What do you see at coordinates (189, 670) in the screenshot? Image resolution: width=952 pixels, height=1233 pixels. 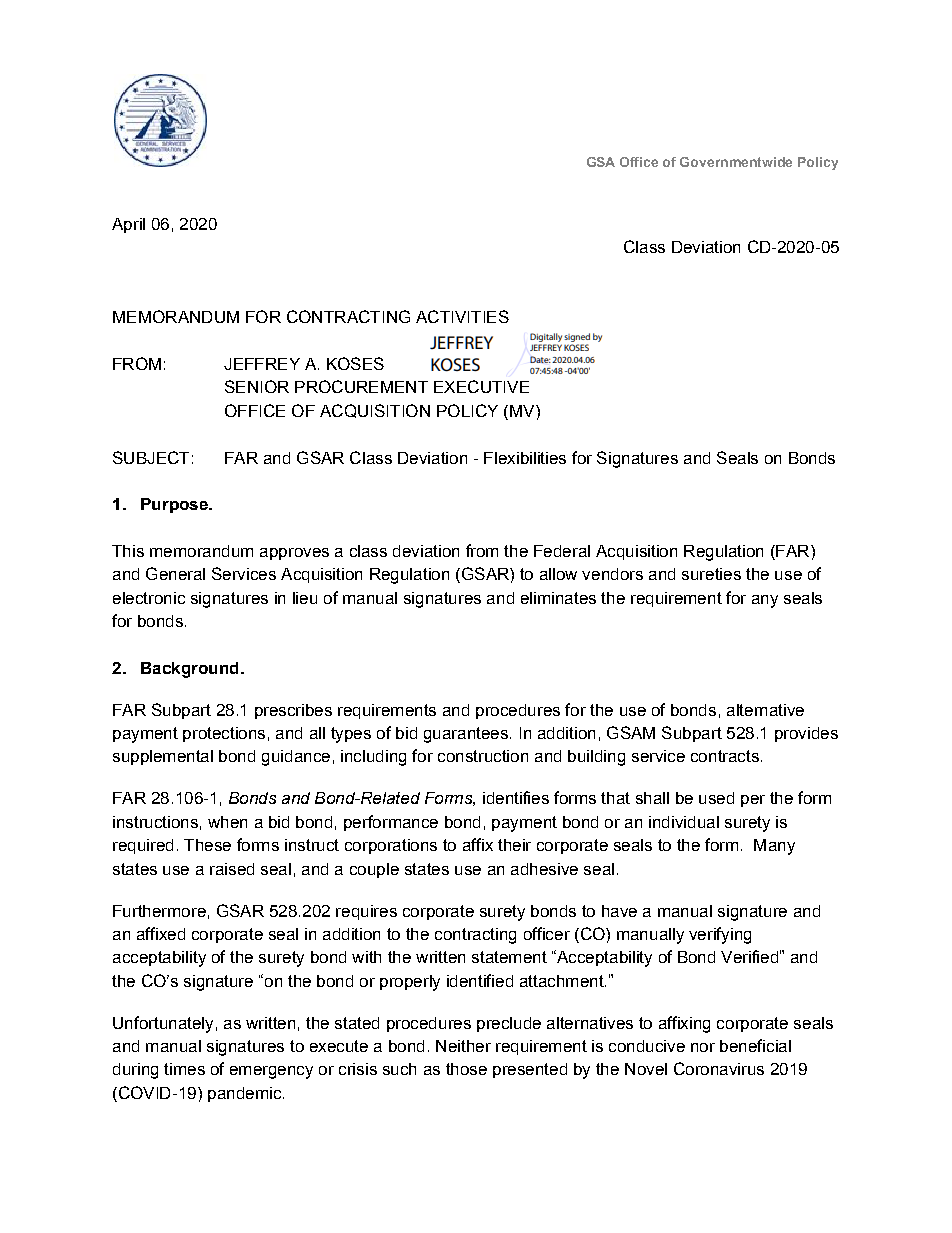 I see `Background` at bounding box center [189, 670].
